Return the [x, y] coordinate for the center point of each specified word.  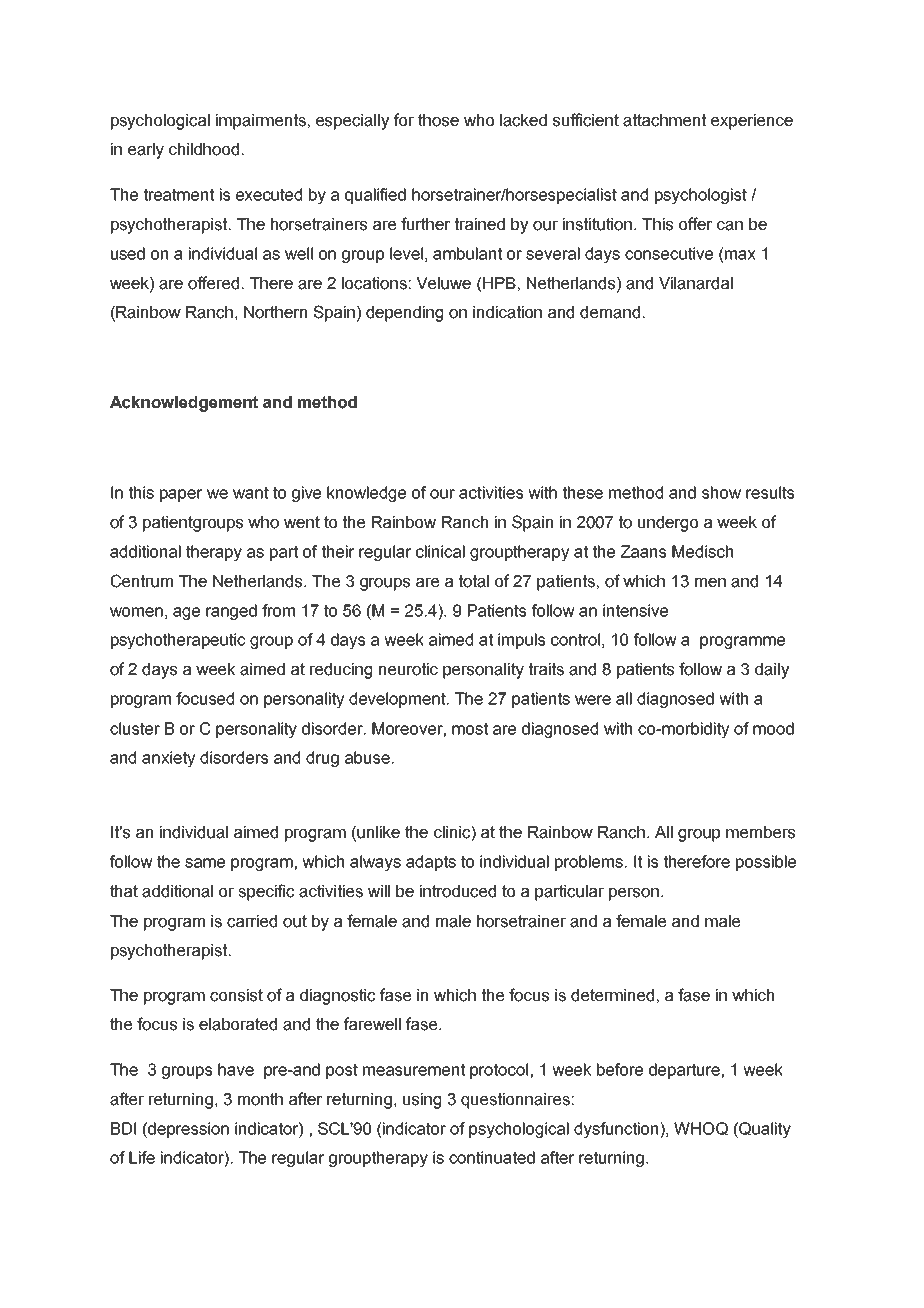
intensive [635, 610]
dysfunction [617, 1130]
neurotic [408, 669]
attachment [664, 120]
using [422, 1101]
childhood [204, 149]
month [260, 1099]
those [438, 120]
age [186, 613]
